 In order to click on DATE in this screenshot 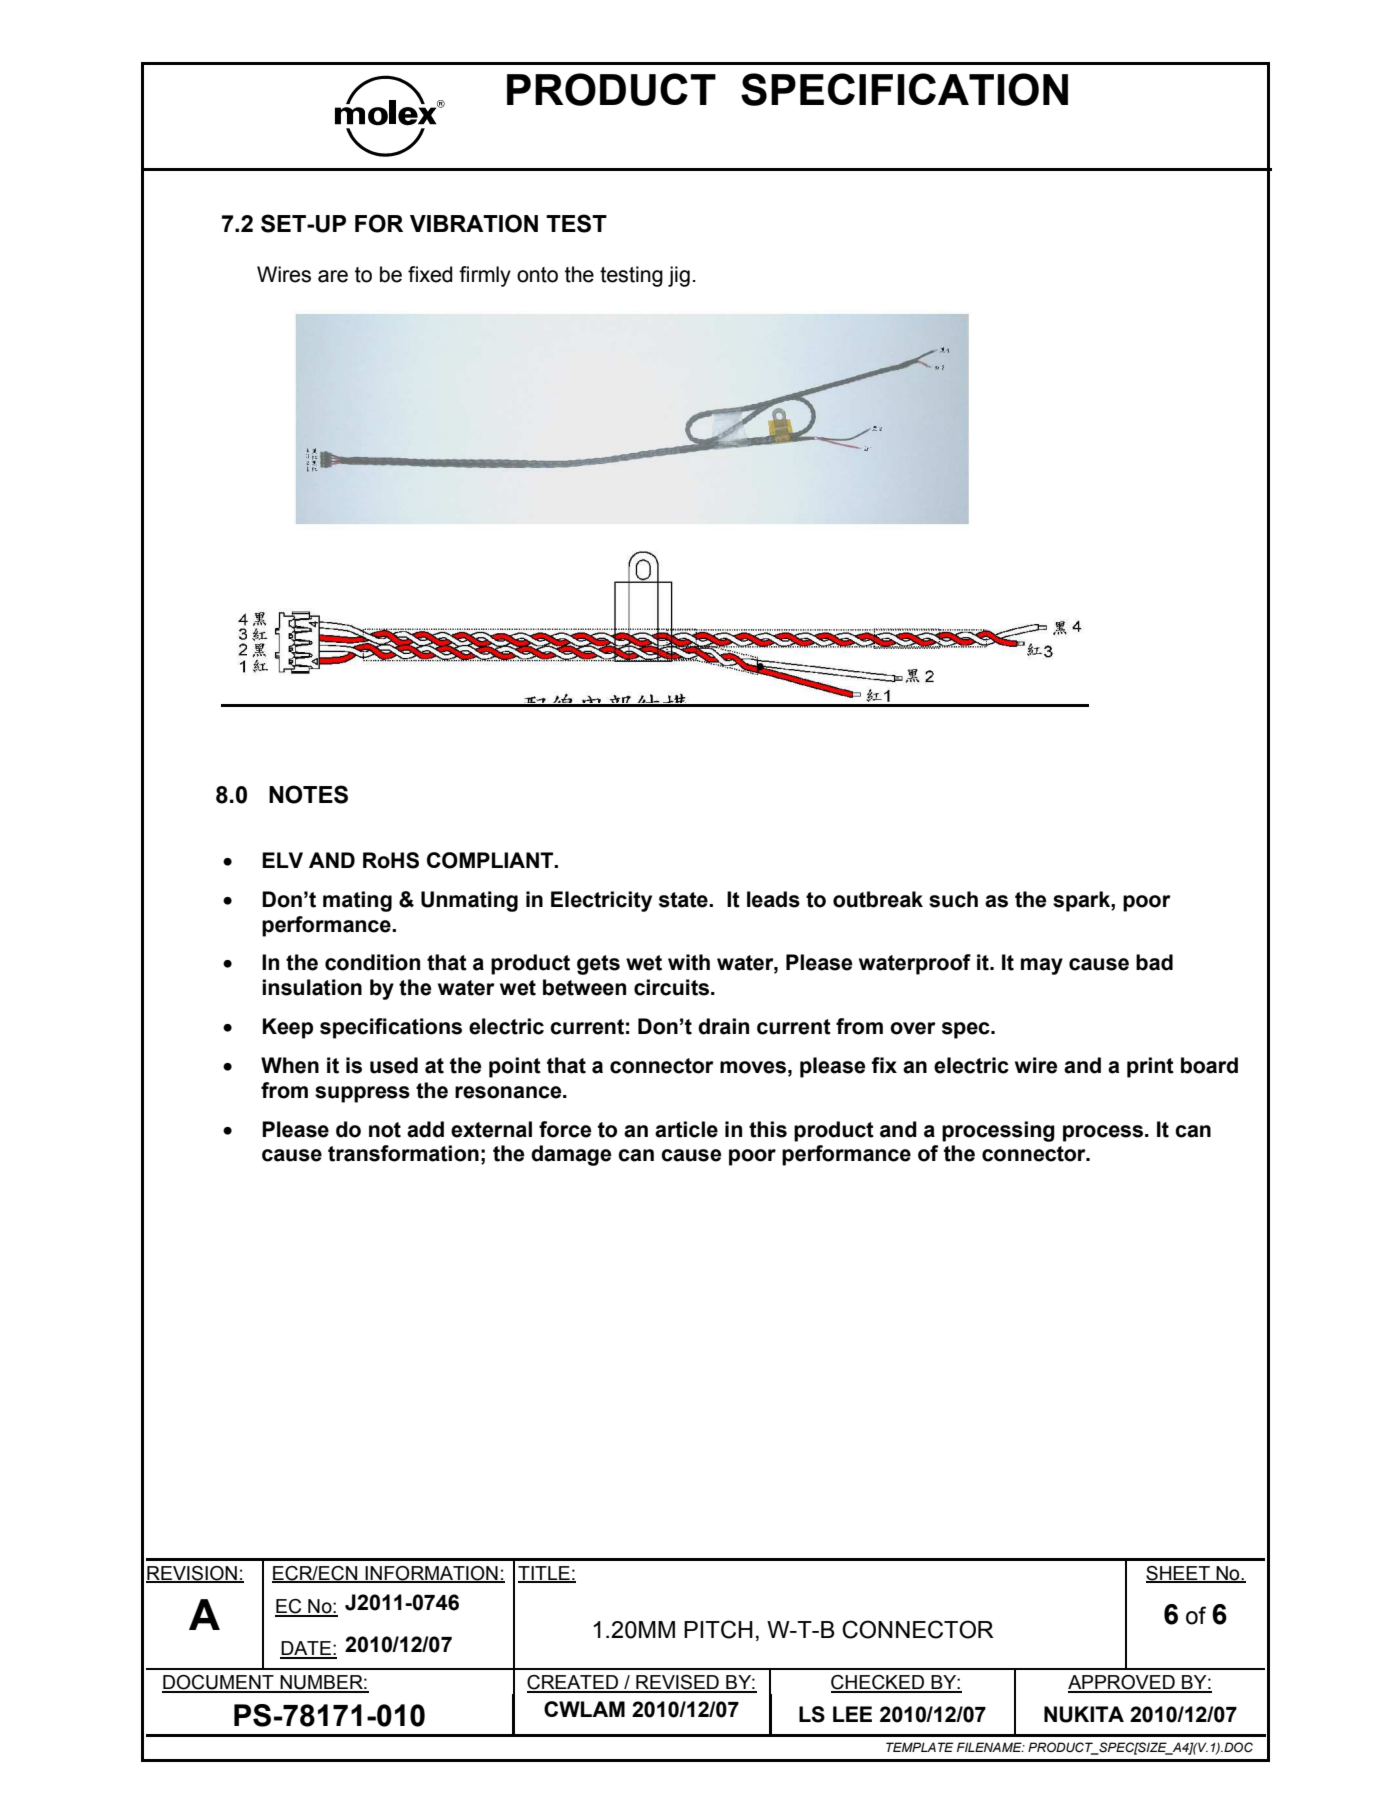, I will do `click(306, 1649)`.
